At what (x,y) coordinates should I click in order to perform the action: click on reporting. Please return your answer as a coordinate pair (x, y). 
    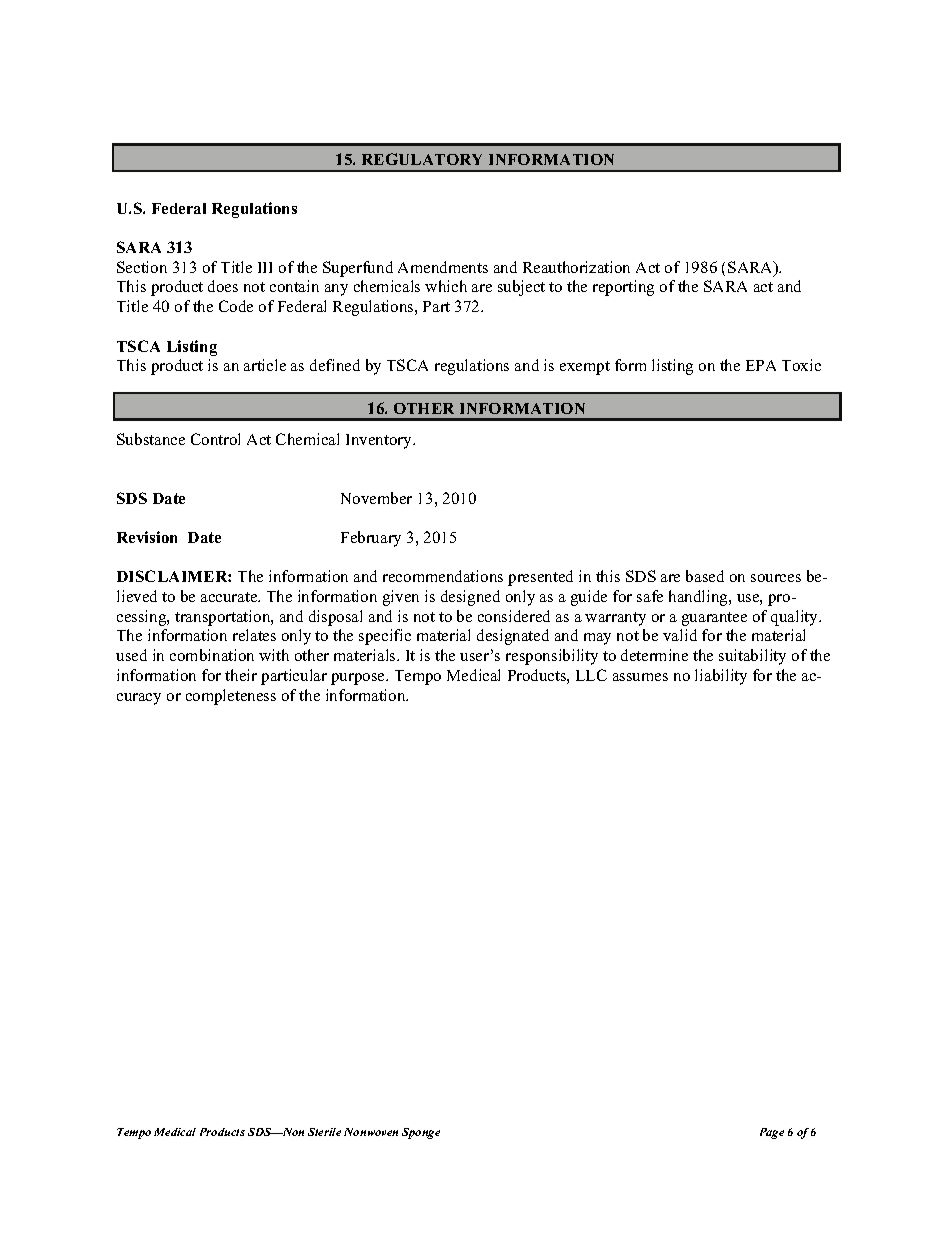
    Looking at the image, I should click on (623, 288).
